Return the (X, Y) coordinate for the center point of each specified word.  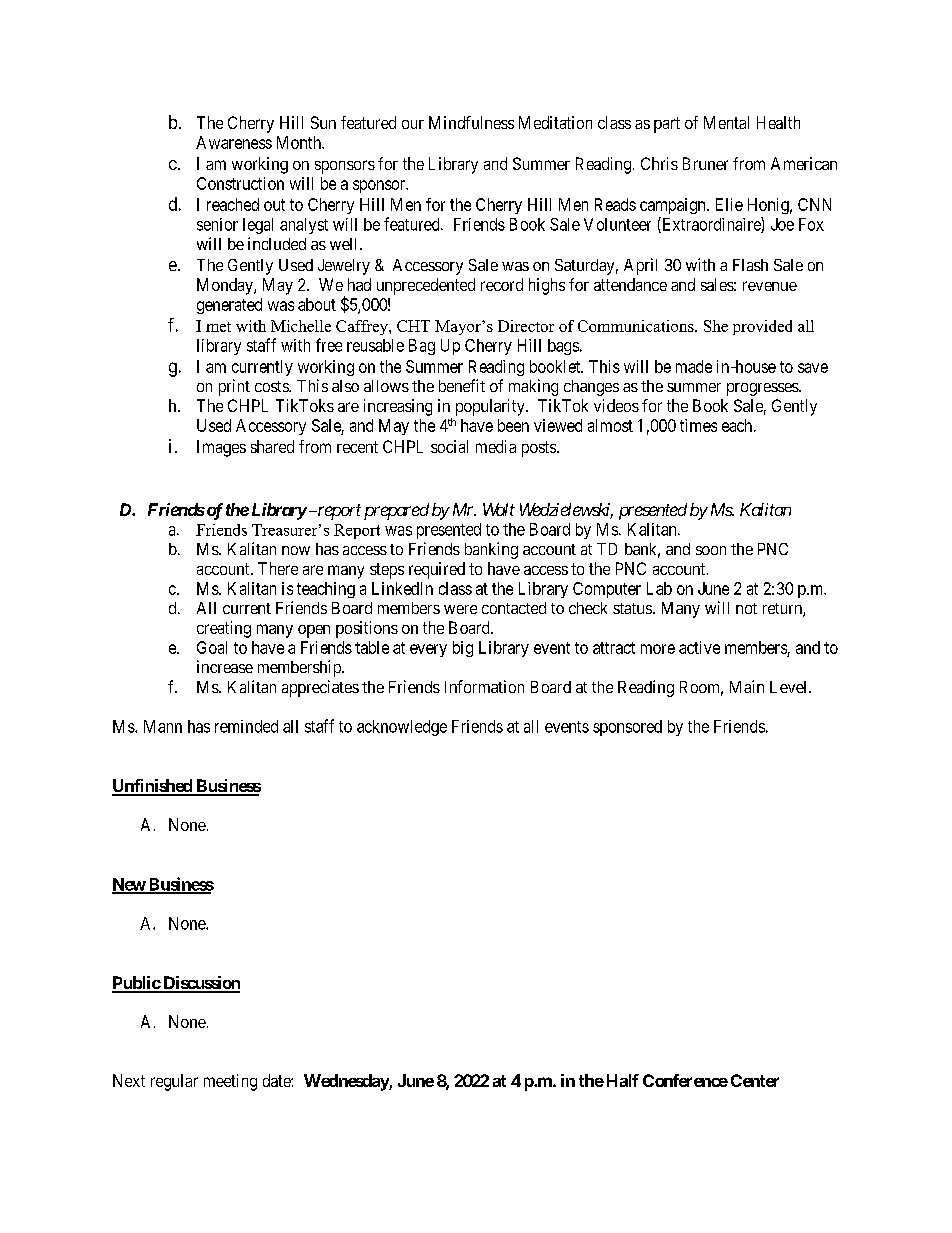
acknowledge (402, 728)
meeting (230, 1082)
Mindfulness (471, 122)
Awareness (234, 142)
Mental (726, 122)
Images (221, 448)
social (449, 446)
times (698, 425)
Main (747, 686)
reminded (246, 726)
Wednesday (347, 1082)
